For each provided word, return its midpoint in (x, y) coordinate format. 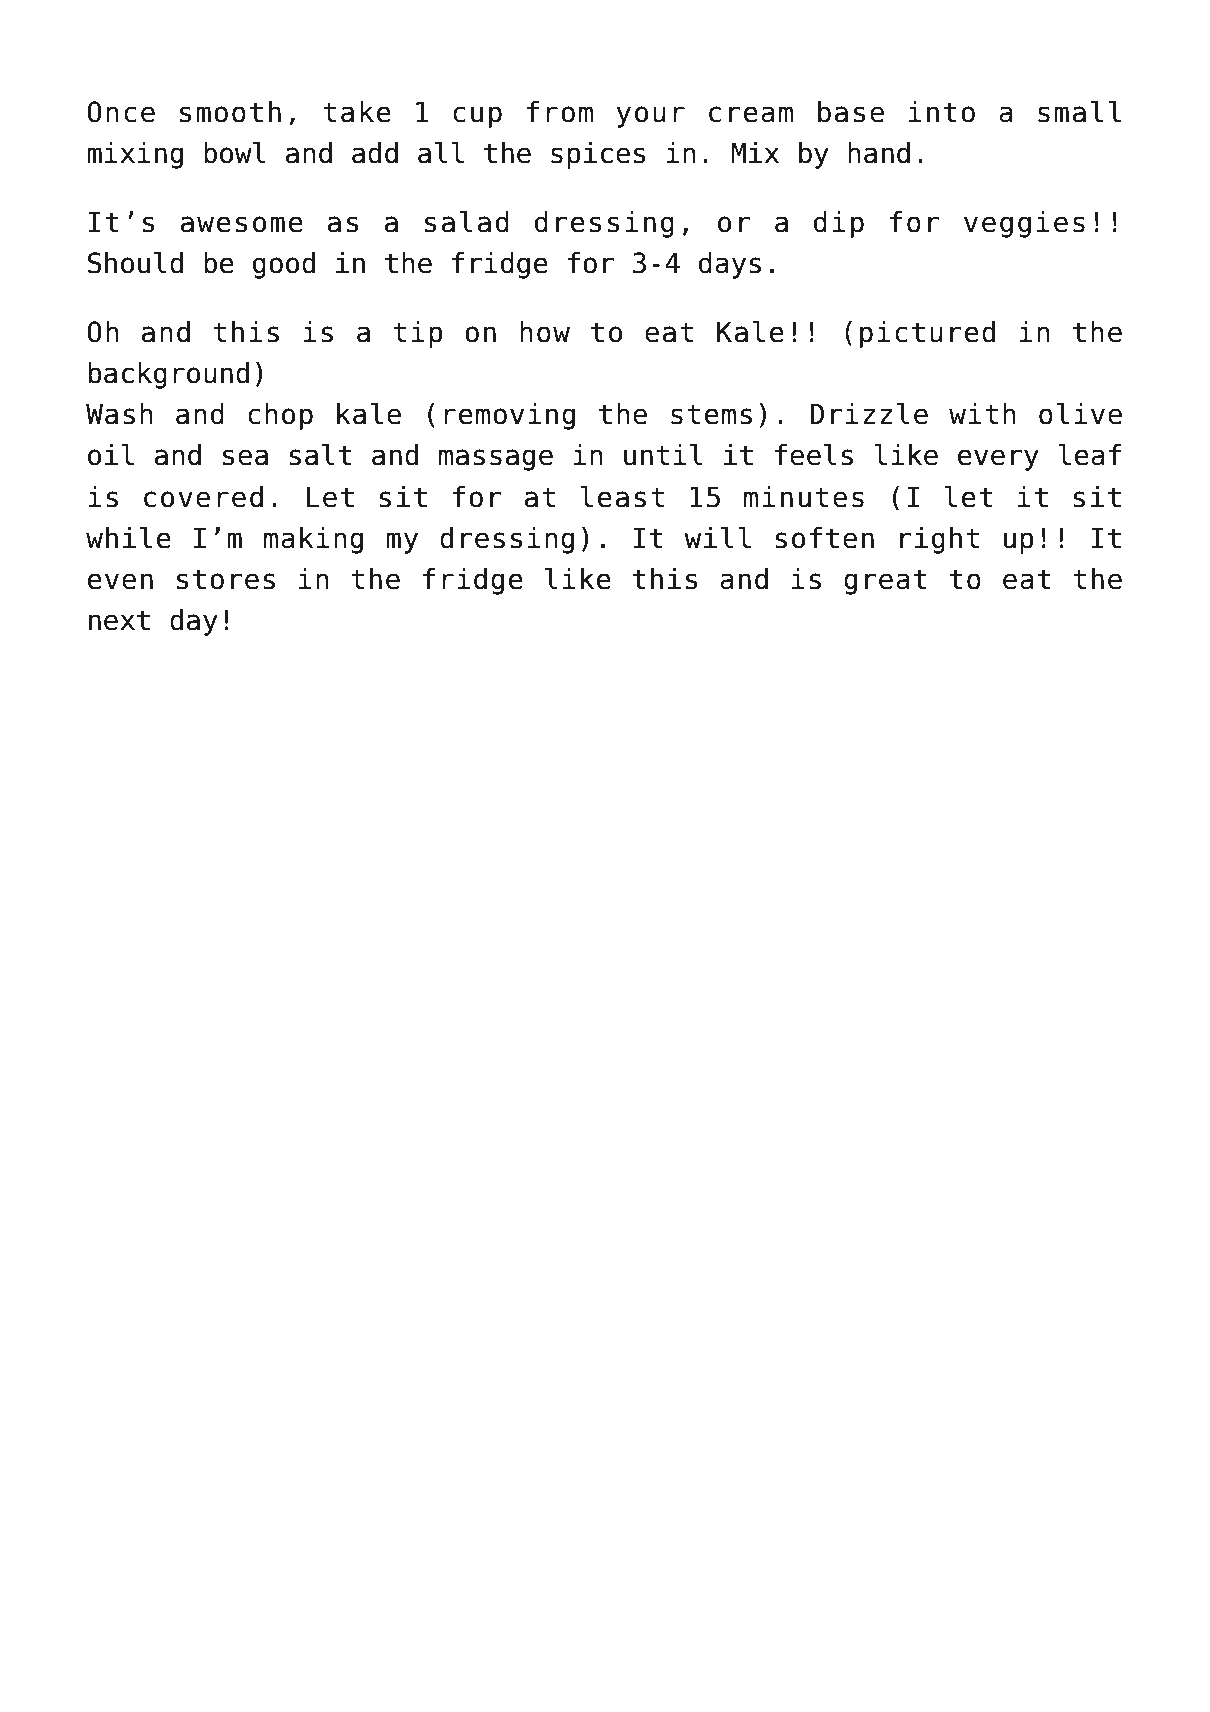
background (168, 375)
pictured (927, 334)
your (650, 117)
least (622, 497)
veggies (1024, 224)
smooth (230, 112)
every (998, 460)
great (885, 582)
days (730, 265)
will (717, 537)
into (942, 112)
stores (226, 579)
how (545, 332)
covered (203, 497)
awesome (242, 224)
